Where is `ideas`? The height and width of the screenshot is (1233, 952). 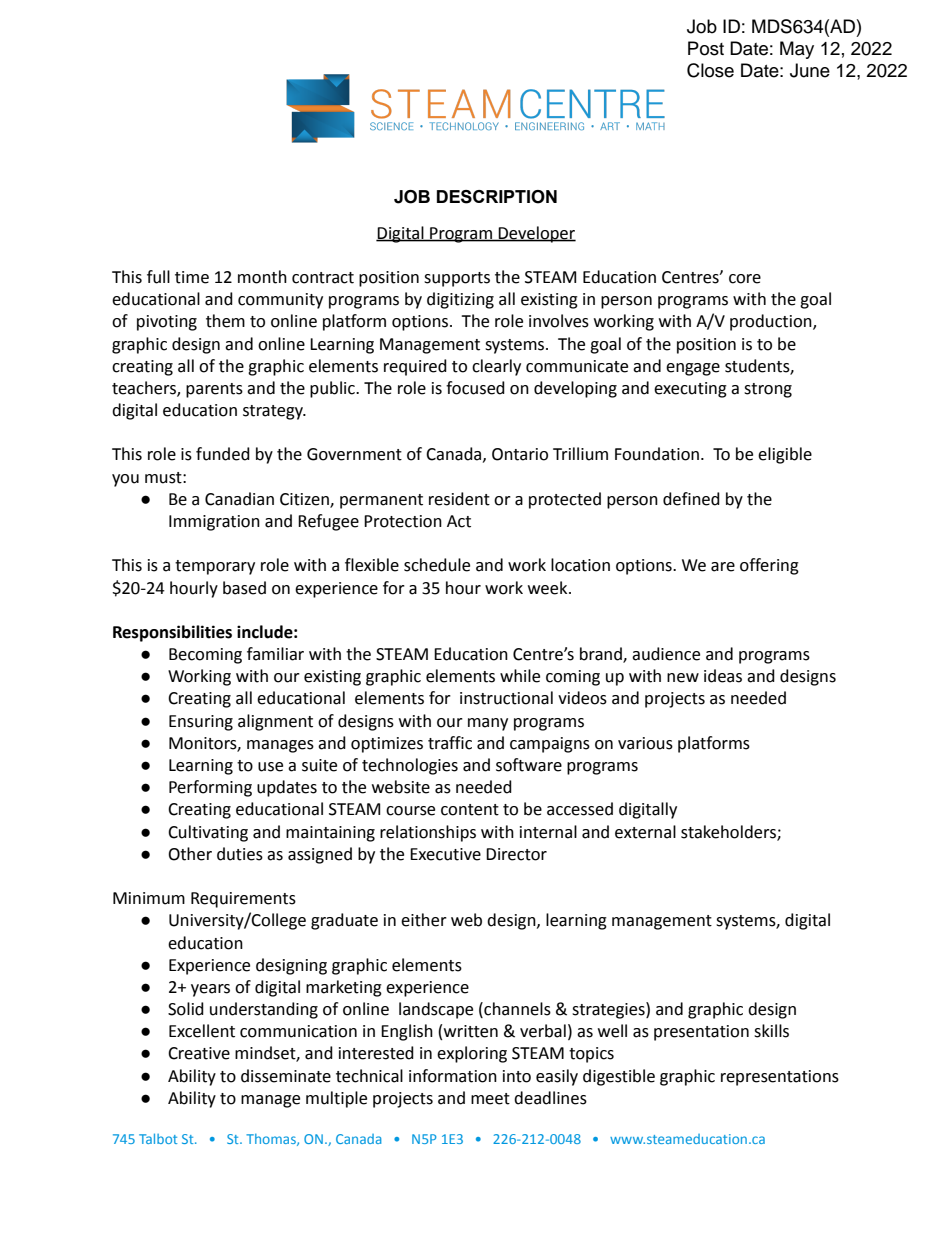
ideas is located at coordinates (723, 676).
